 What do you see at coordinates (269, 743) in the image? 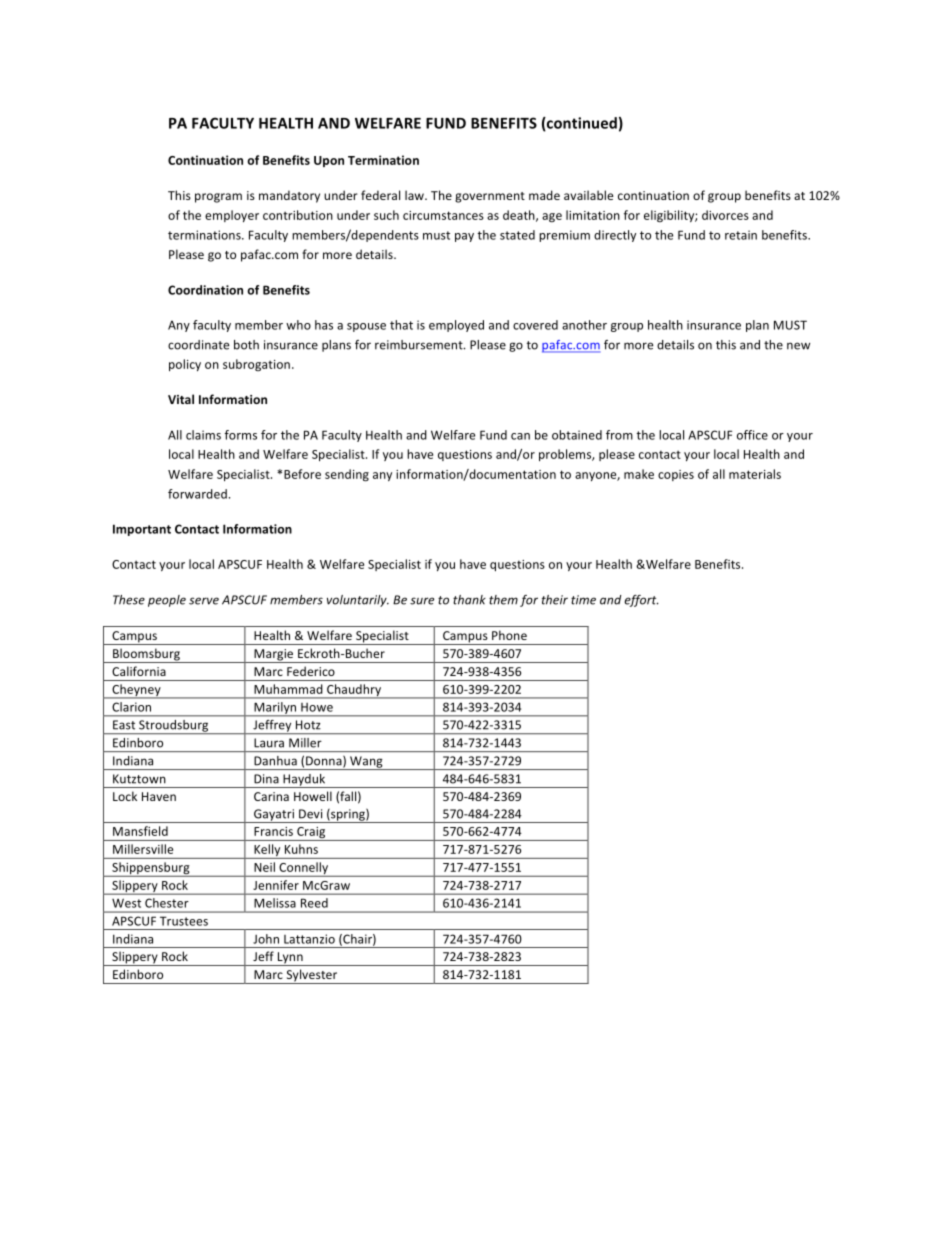
I see `Laura` at bounding box center [269, 743].
